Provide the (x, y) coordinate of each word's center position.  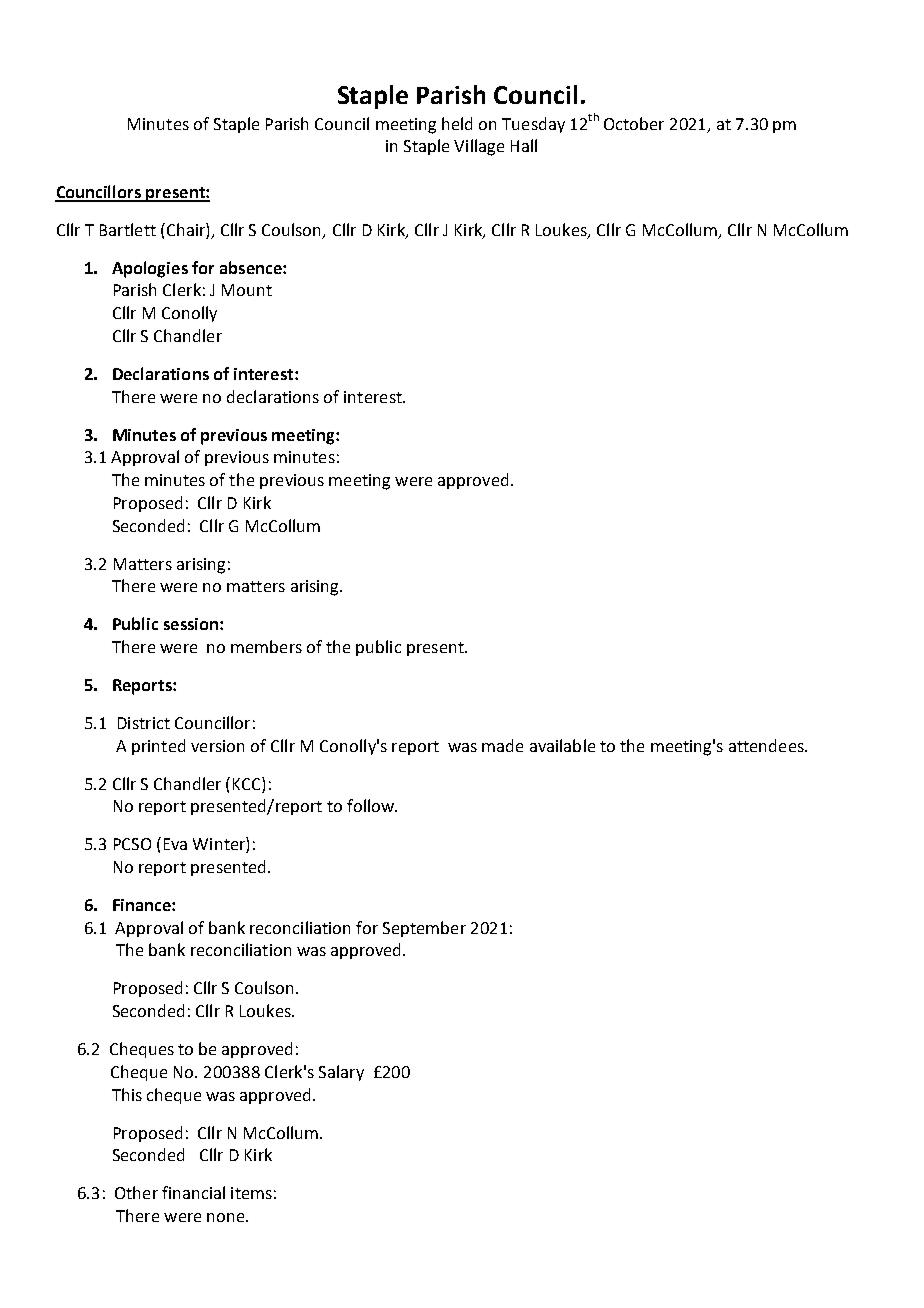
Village (479, 147)
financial (193, 1192)
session (192, 624)
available (562, 745)
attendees (767, 745)
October (634, 123)
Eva (175, 844)
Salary (341, 1073)
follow (371, 805)
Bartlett (128, 229)
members (266, 646)
